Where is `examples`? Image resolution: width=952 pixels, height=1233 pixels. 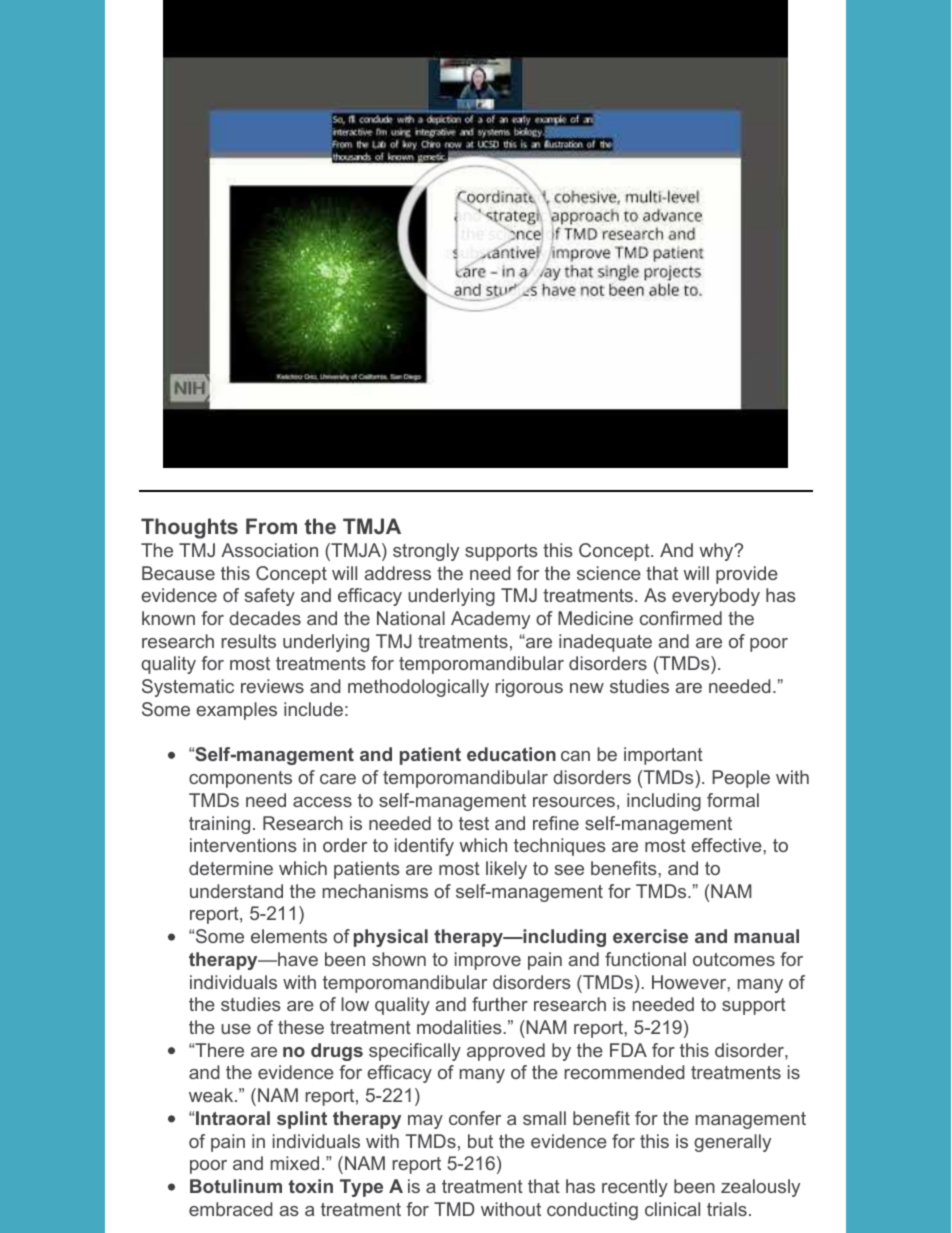
examples is located at coordinates (236, 711).
